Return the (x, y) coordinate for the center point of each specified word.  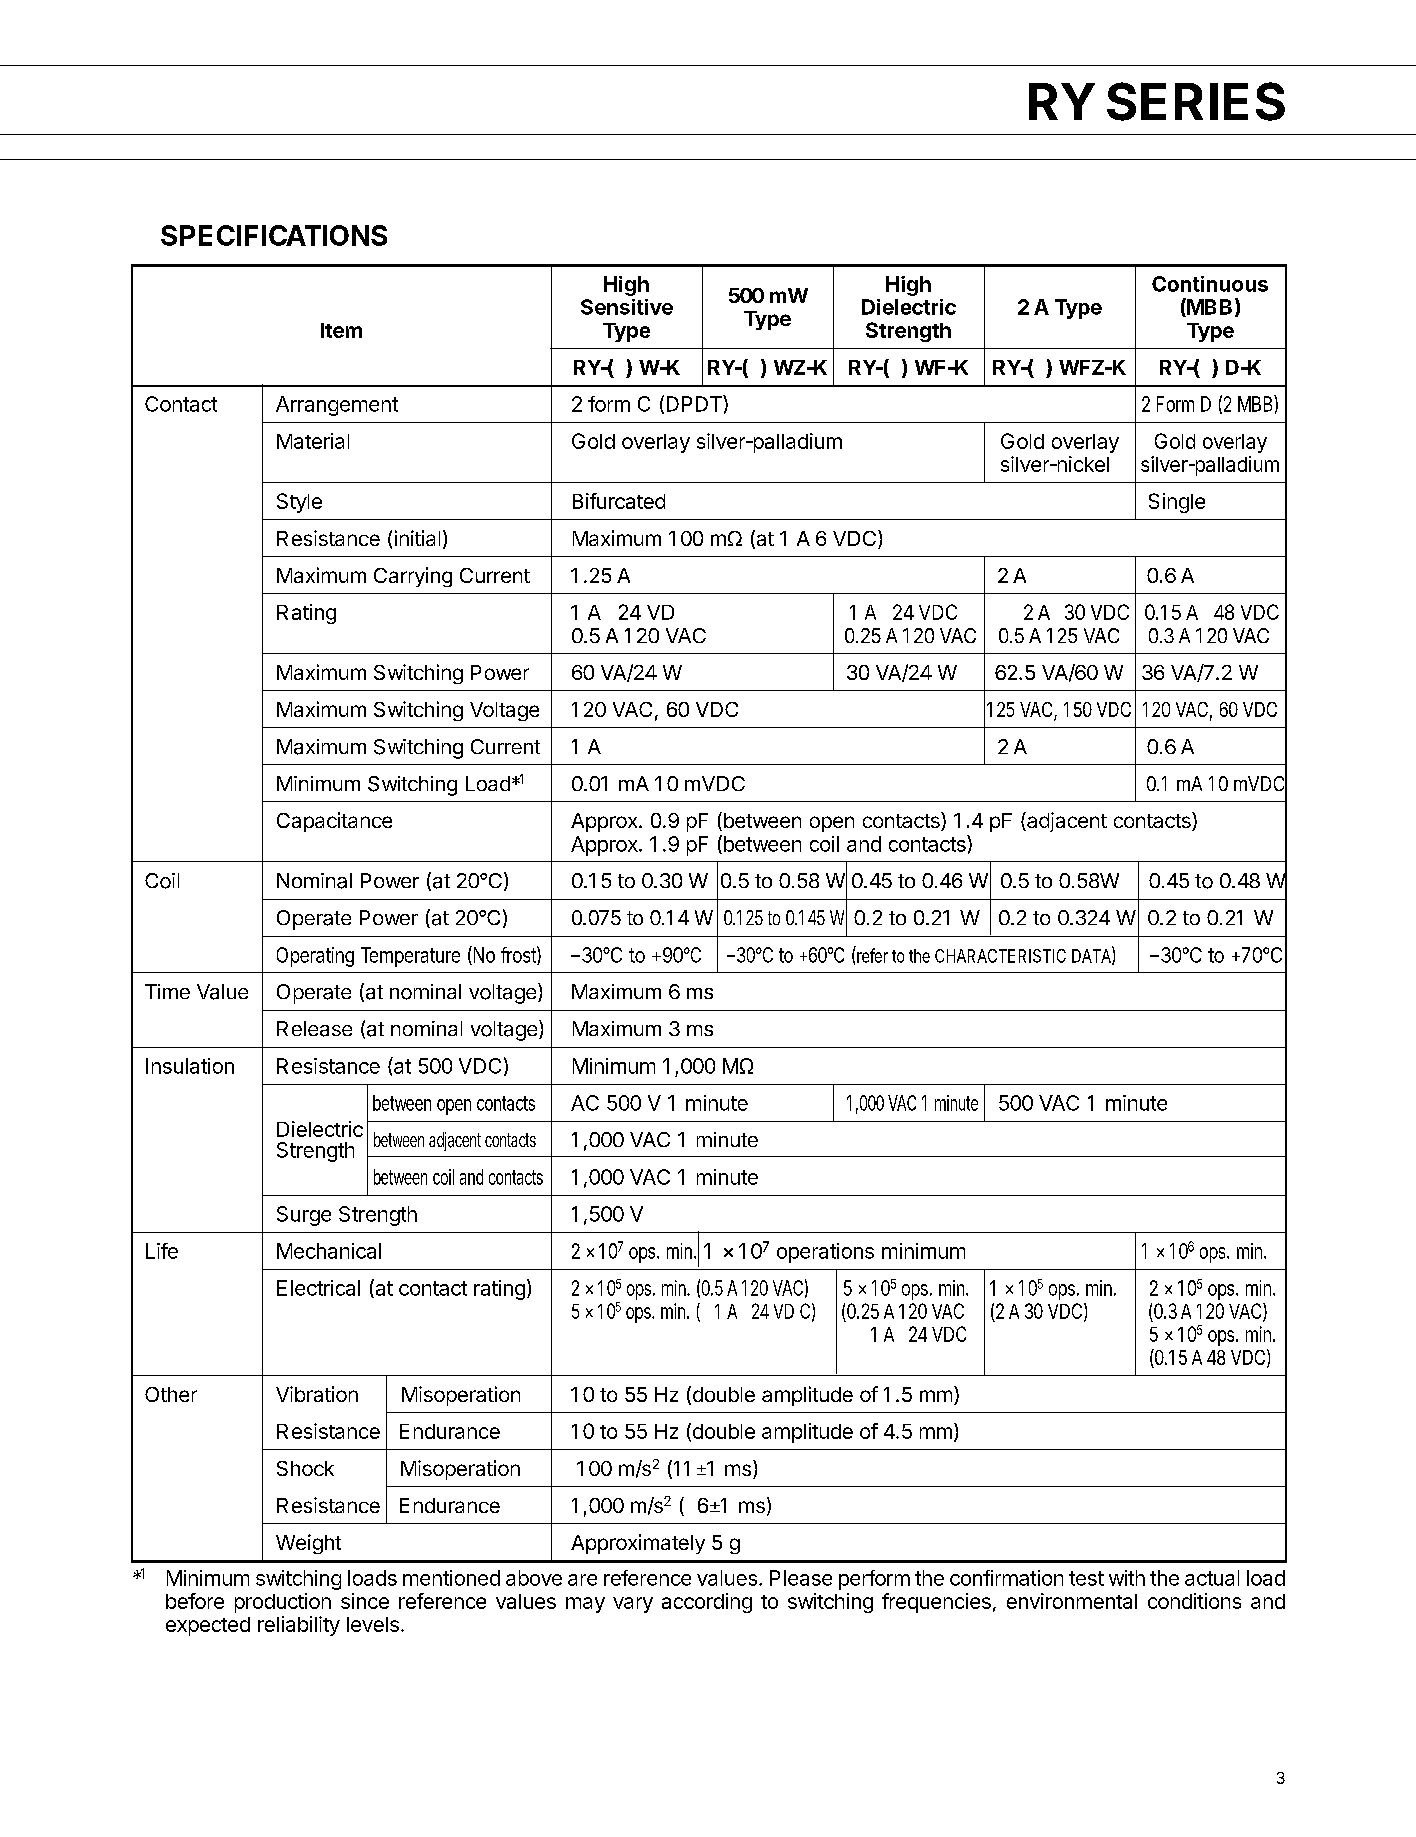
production (283, 1603)
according (707, 1603)
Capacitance (334, 822)
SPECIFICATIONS (274, 235)
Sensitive (627, 307)
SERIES (1196, 101)
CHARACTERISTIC (1000, 956)
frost (519, 955)
